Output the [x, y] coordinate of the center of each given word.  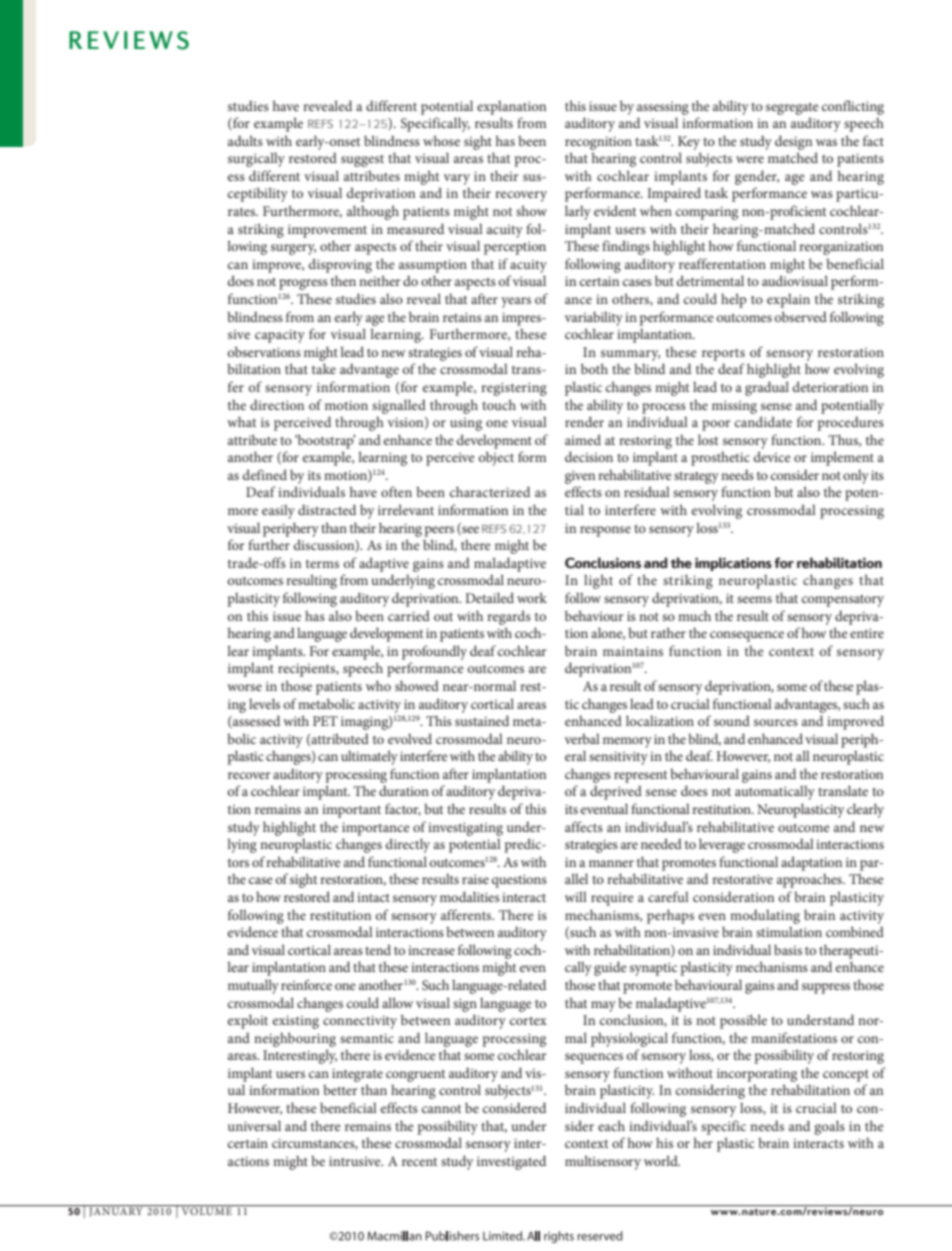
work [532, 597]
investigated [511, 1162]
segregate [792, 109]
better [340, 1089]
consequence [747, 636]
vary [457, 179]
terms [322, 564]
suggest [362, 161]
